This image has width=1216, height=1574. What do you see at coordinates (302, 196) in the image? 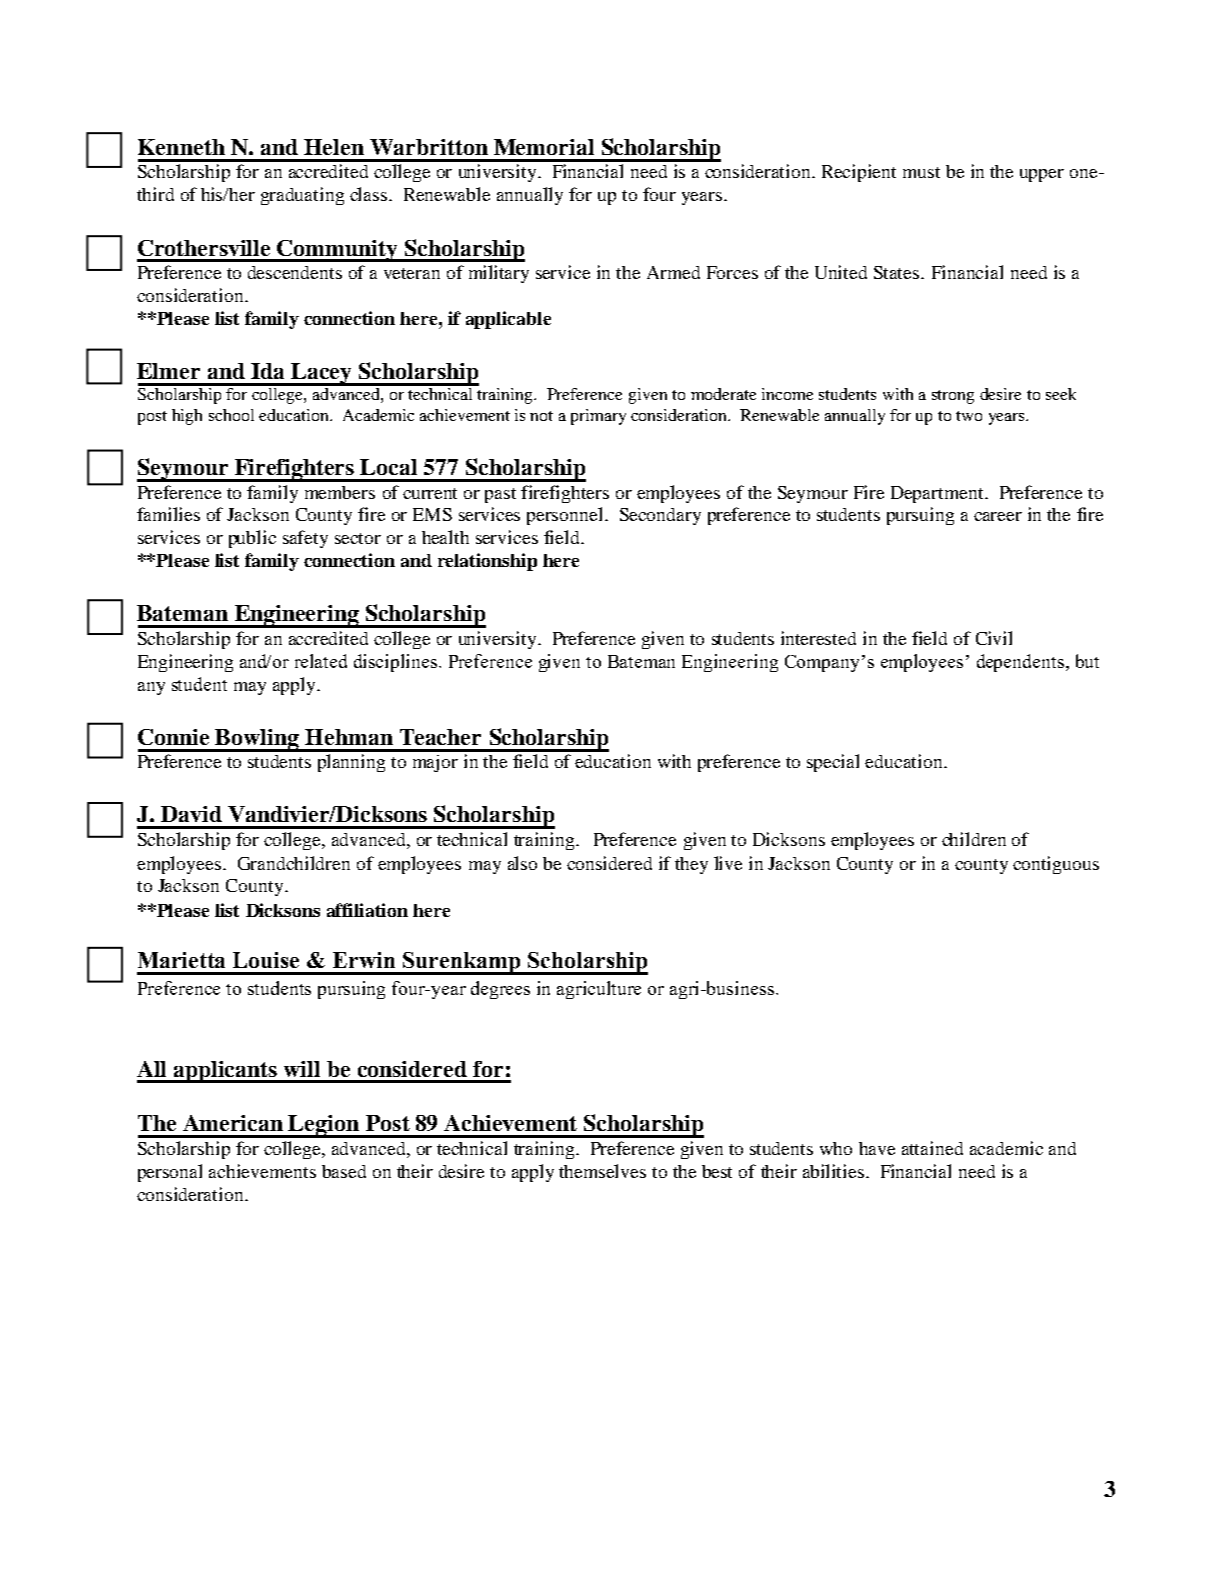
I see `graduating` at bounding box center [302, 196].
